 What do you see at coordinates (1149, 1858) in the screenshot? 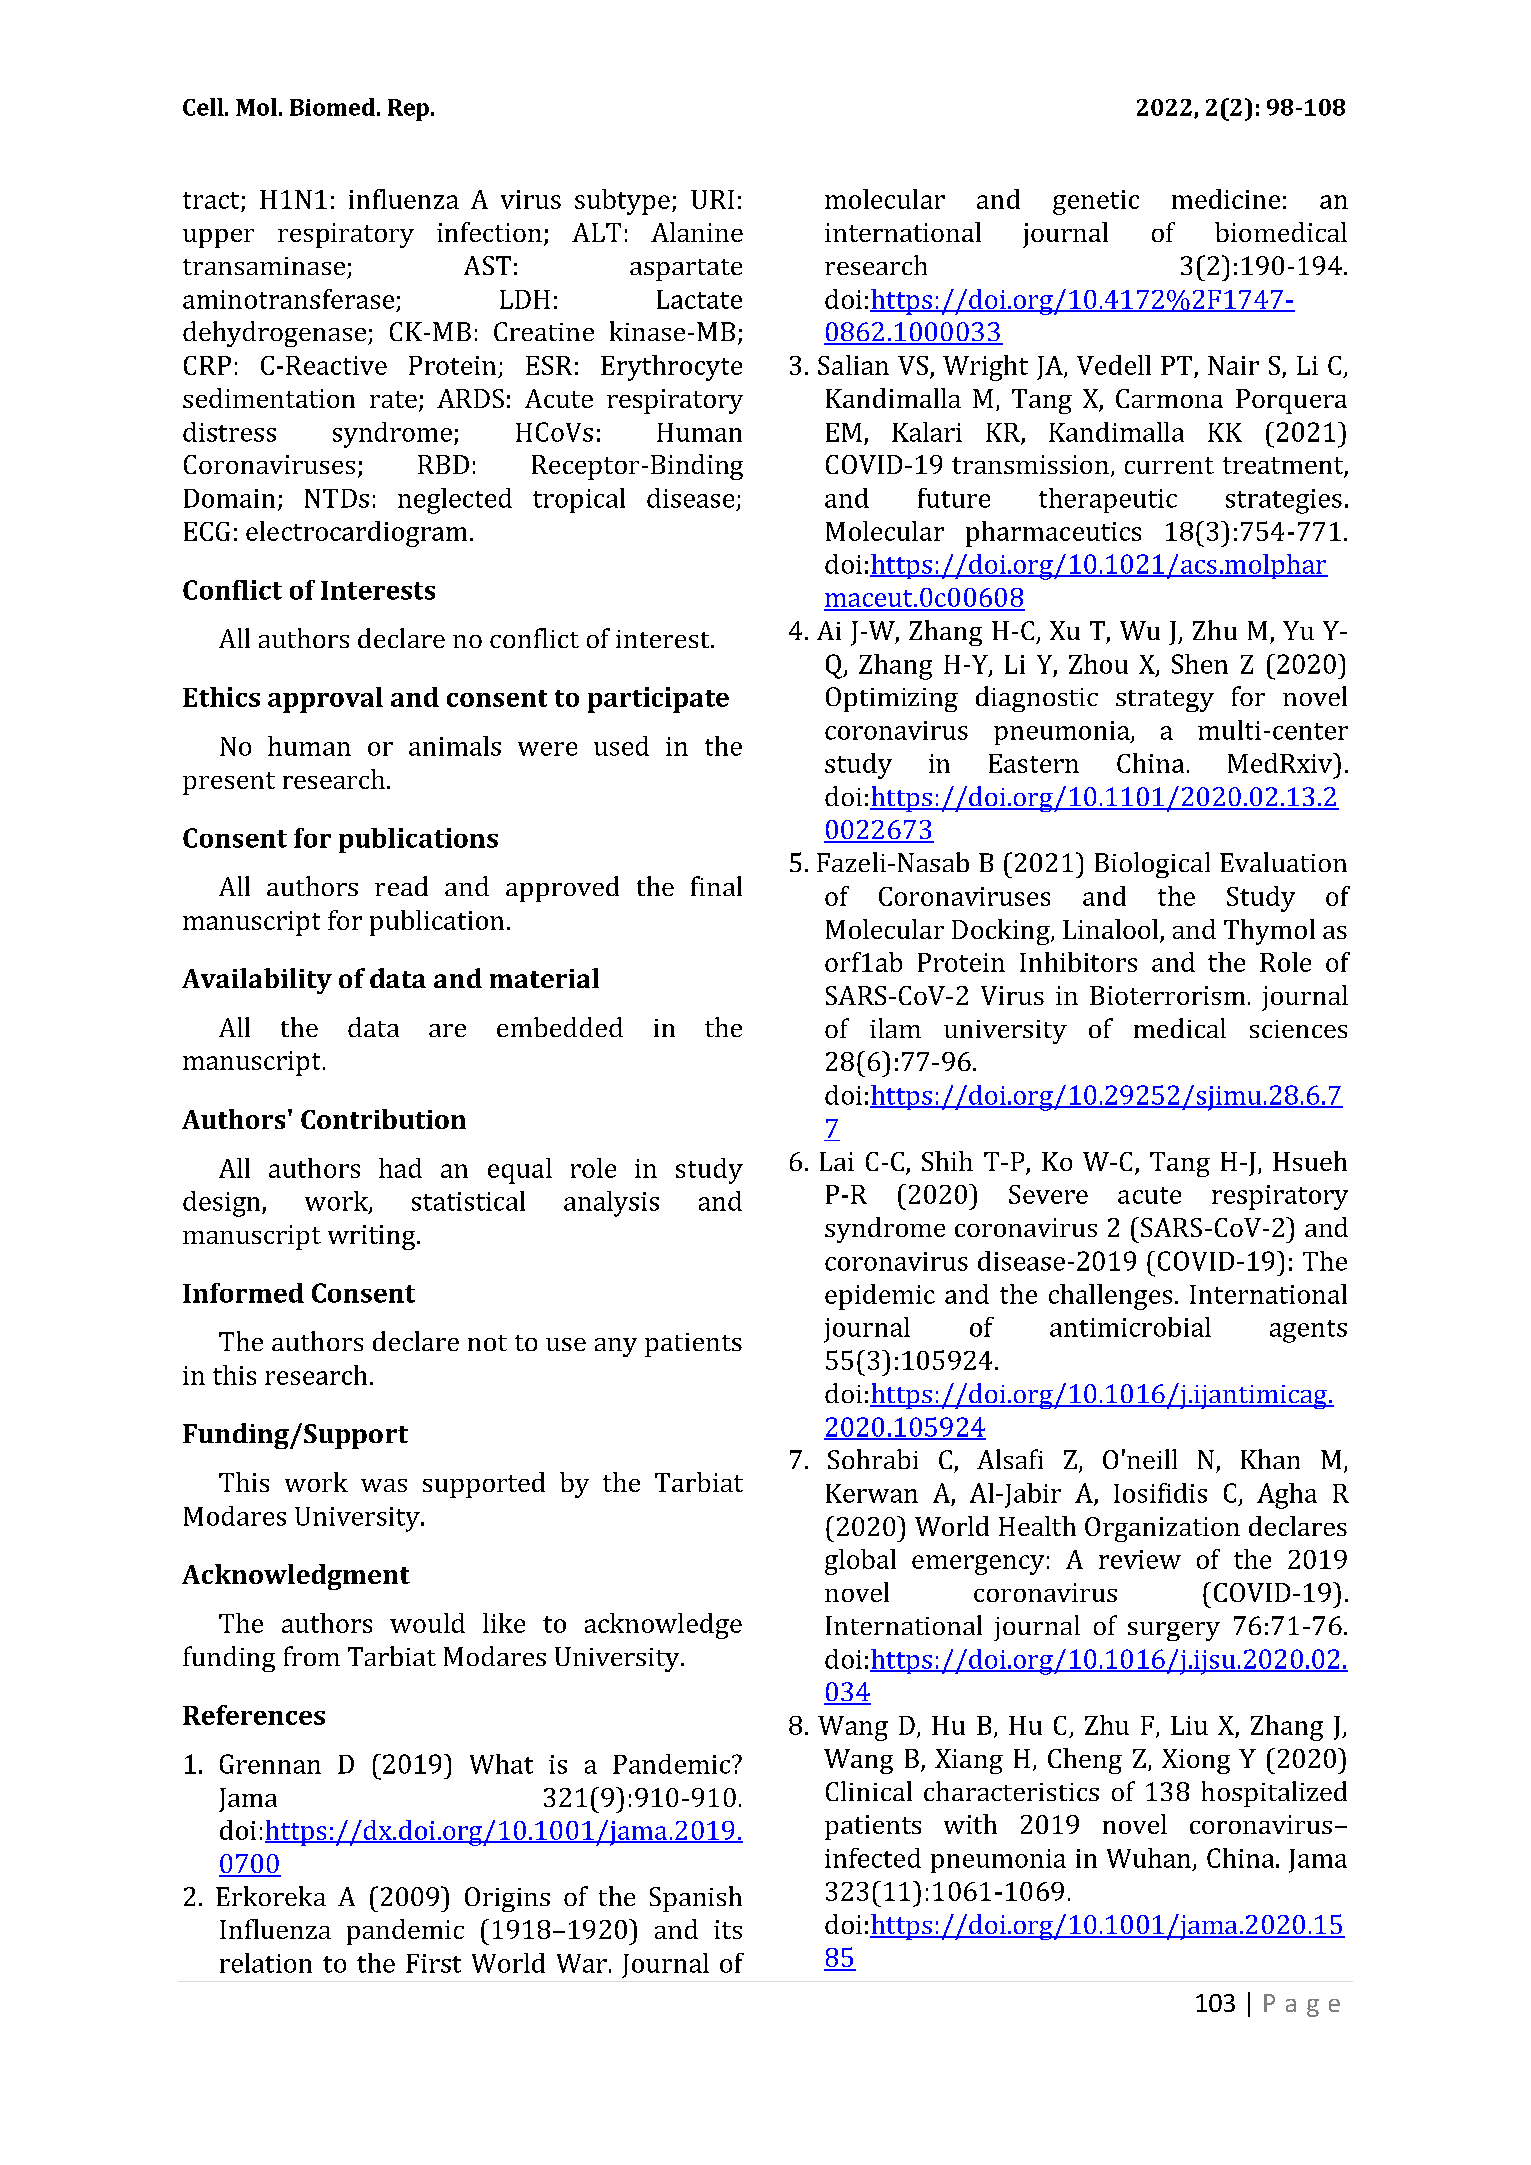
I see `Wuhan` at bounding box center [1149, 1858].
